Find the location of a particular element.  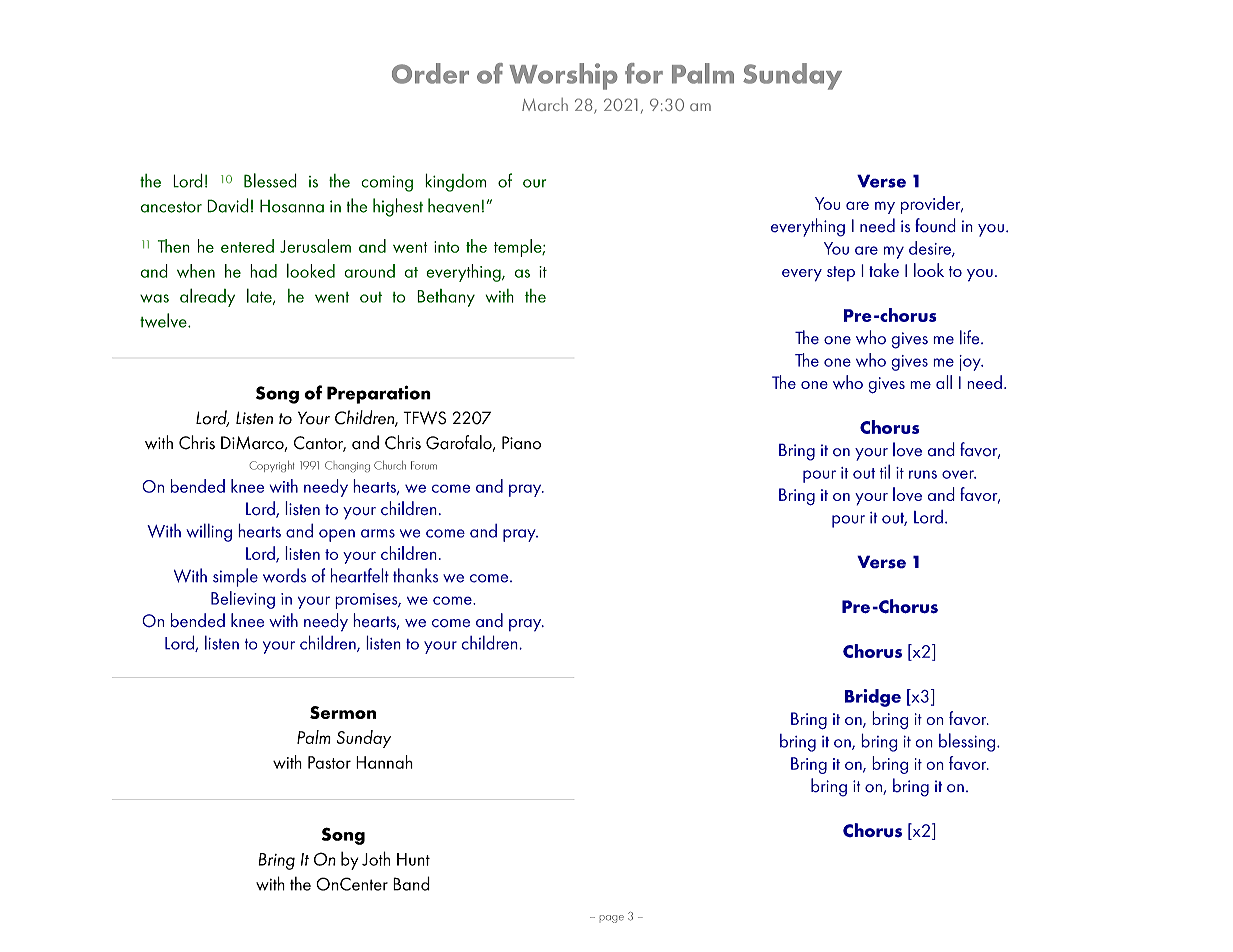

provider is located at coordinates (932, 205).
